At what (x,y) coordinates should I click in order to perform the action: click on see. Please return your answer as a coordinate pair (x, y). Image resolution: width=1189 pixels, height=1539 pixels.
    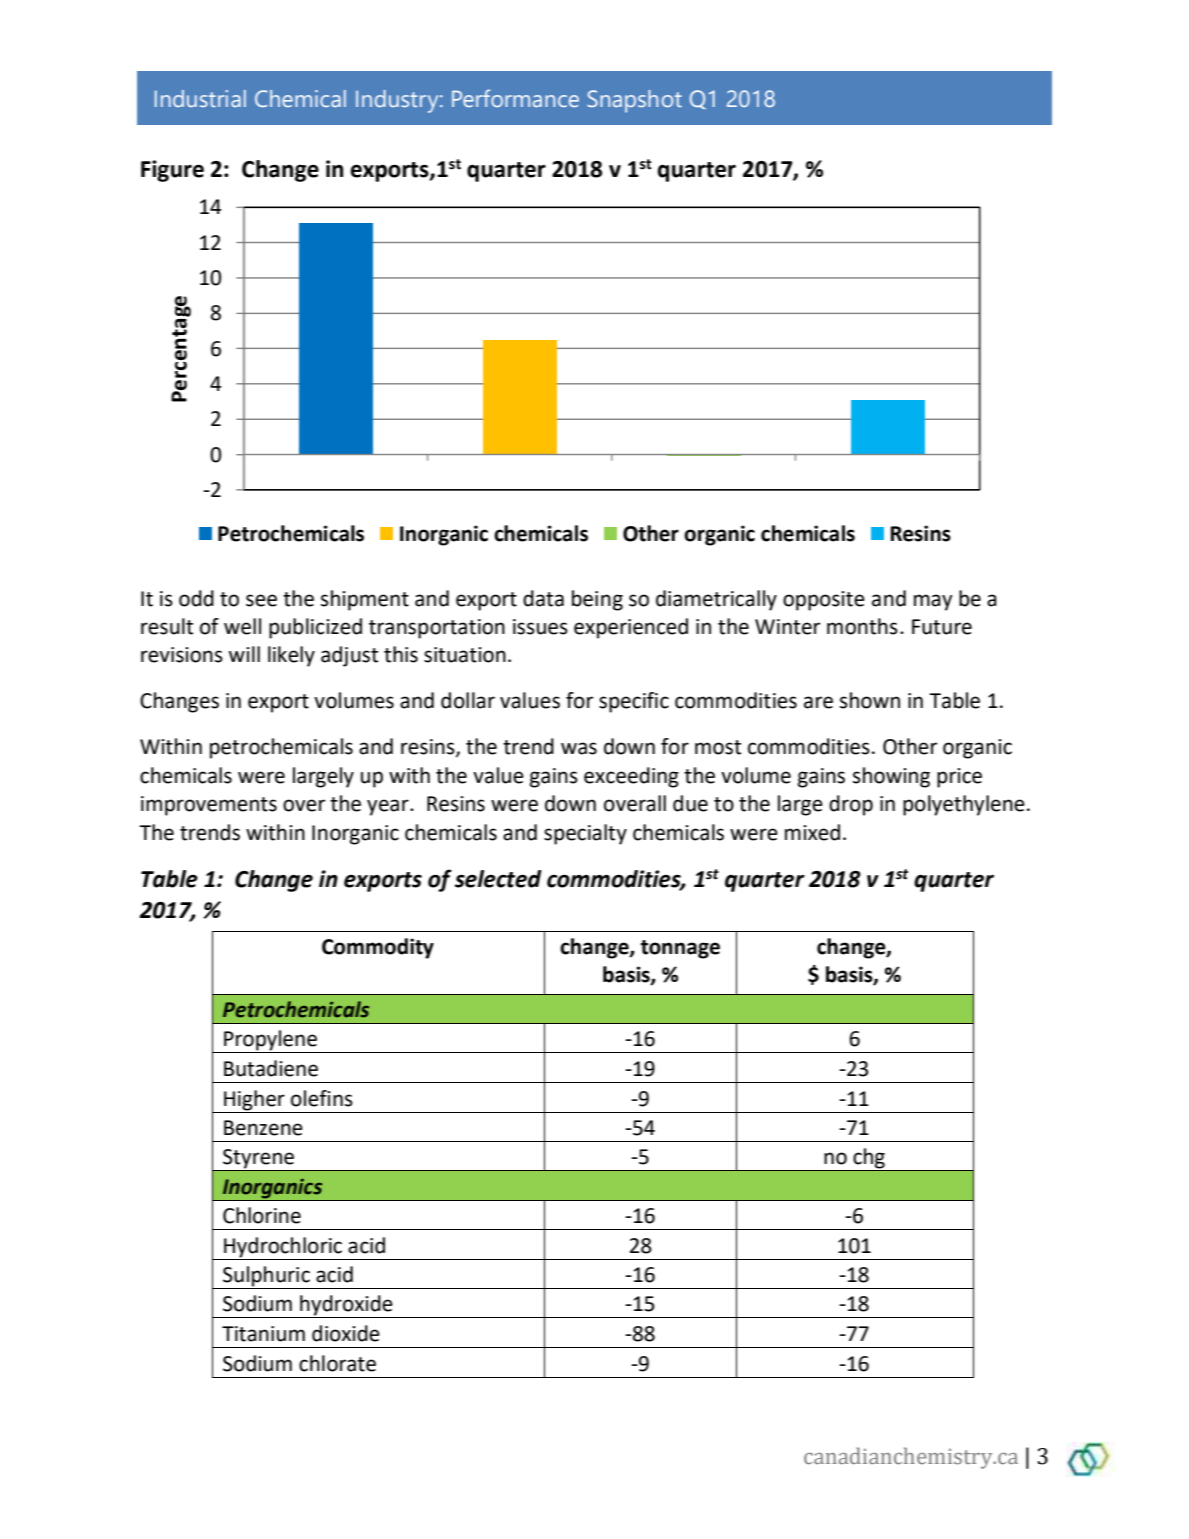
    Looking at the image, I should click on (261, 600).
